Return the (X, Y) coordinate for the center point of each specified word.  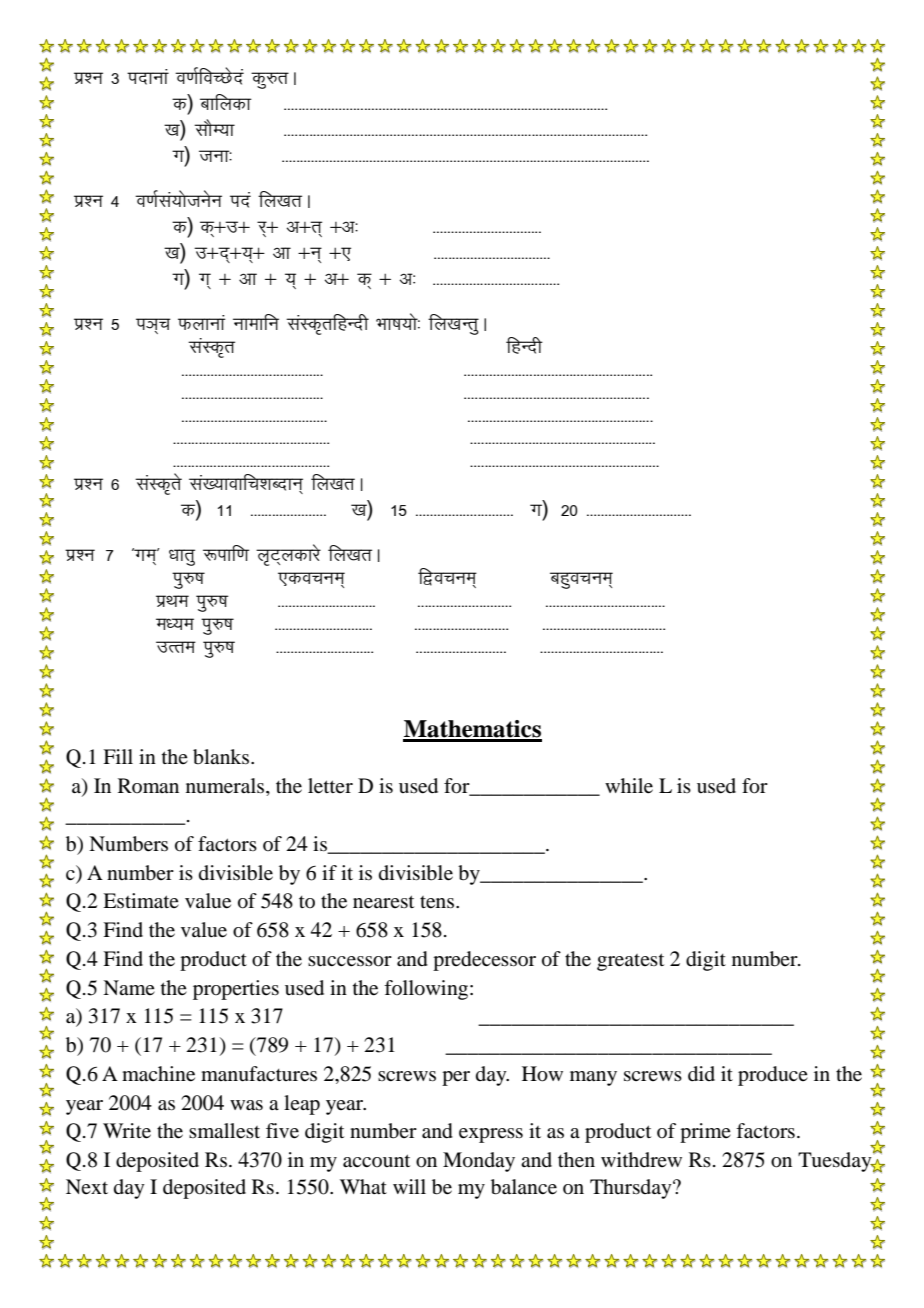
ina (240, 200)
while (629, 786)
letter (330, 786)
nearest (383, 902)
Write (127, 1131)
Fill (118, 756)
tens (438, 902)
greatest (630, 962)
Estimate (141, 901)
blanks (222, 757)
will (409, 1186)
